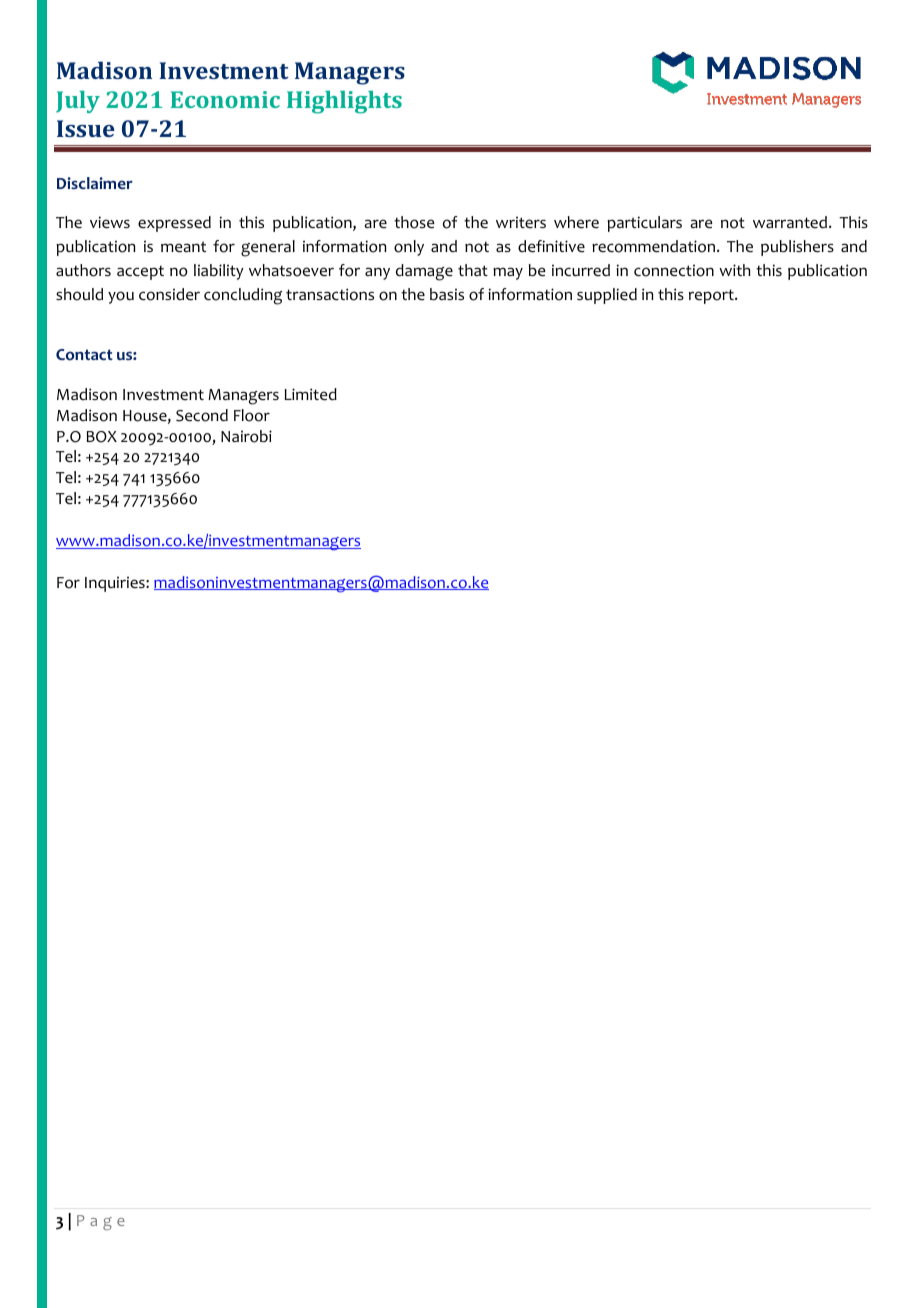 The width and height of the page is (924, 1308). What do you see at coordinates (712, 296) in the page?
I see `report` at bounding box center [712, 296].
